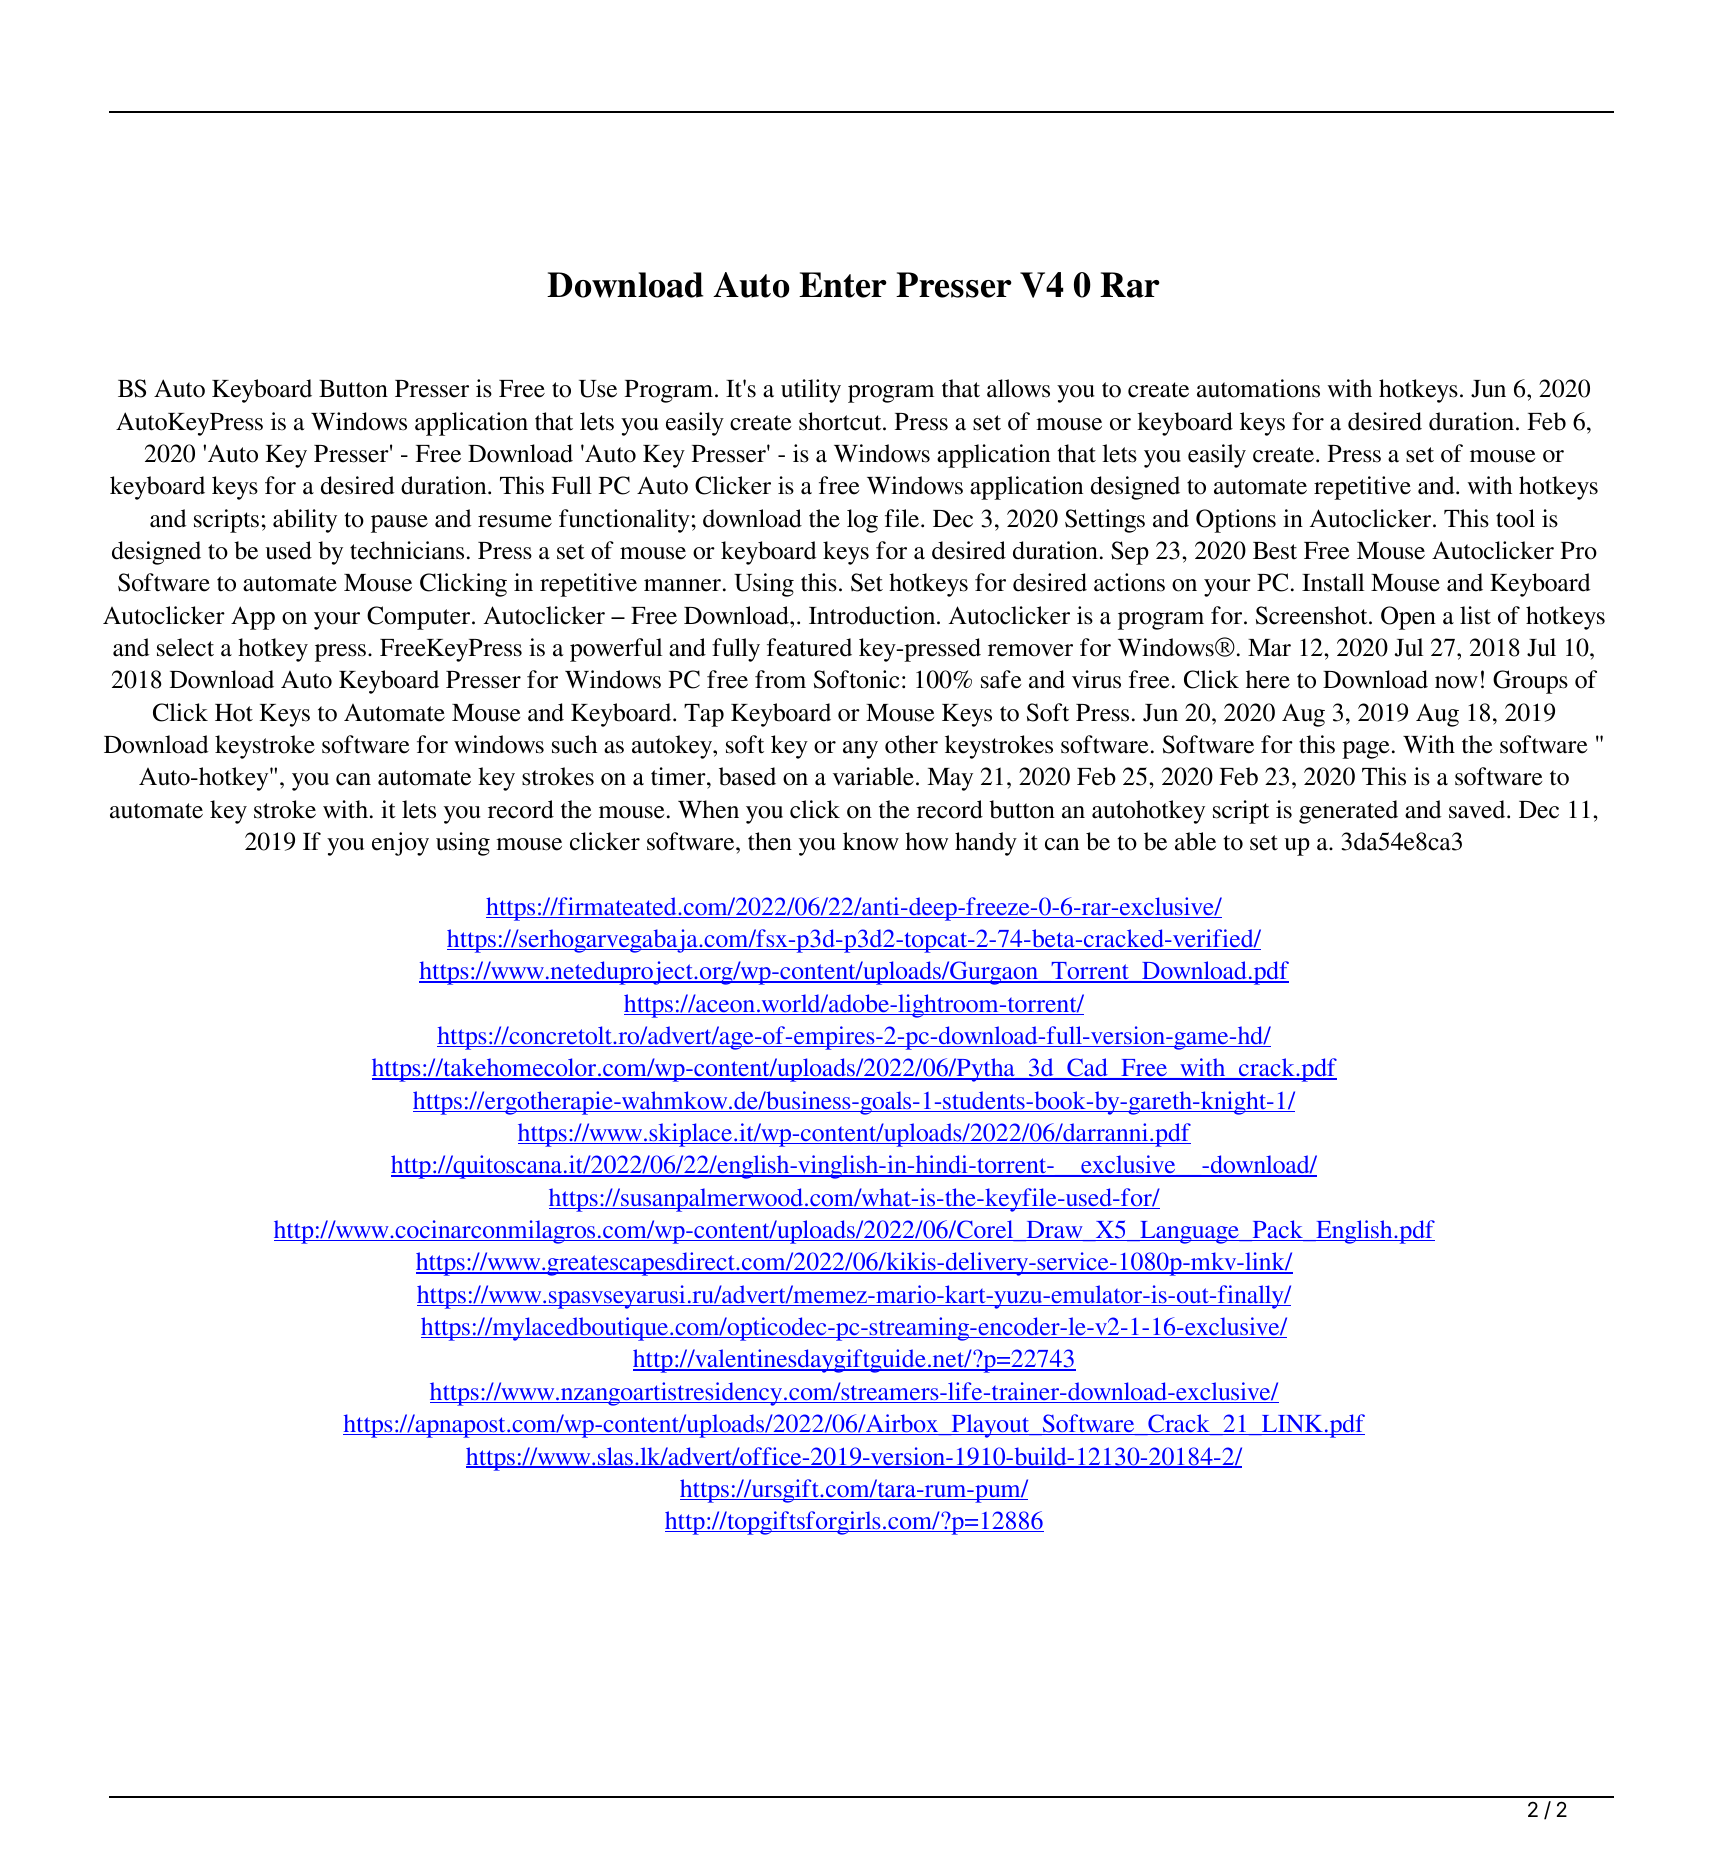 The image size is (1723, 1870). I want to click on Options, so click(1236, 521).
